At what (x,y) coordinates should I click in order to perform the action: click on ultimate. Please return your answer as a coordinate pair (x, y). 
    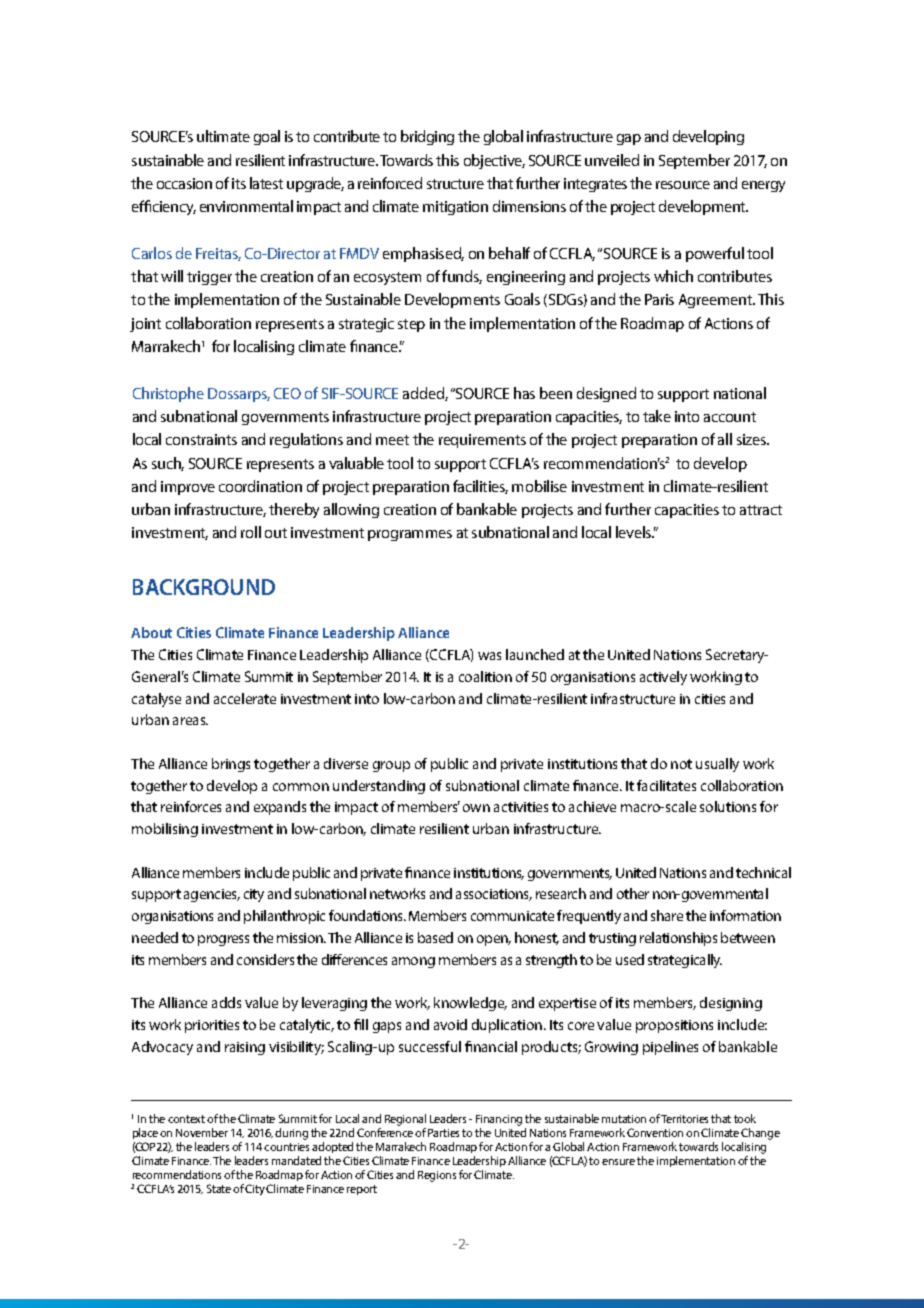
    Looking at the image, I should click on (223, 136).
